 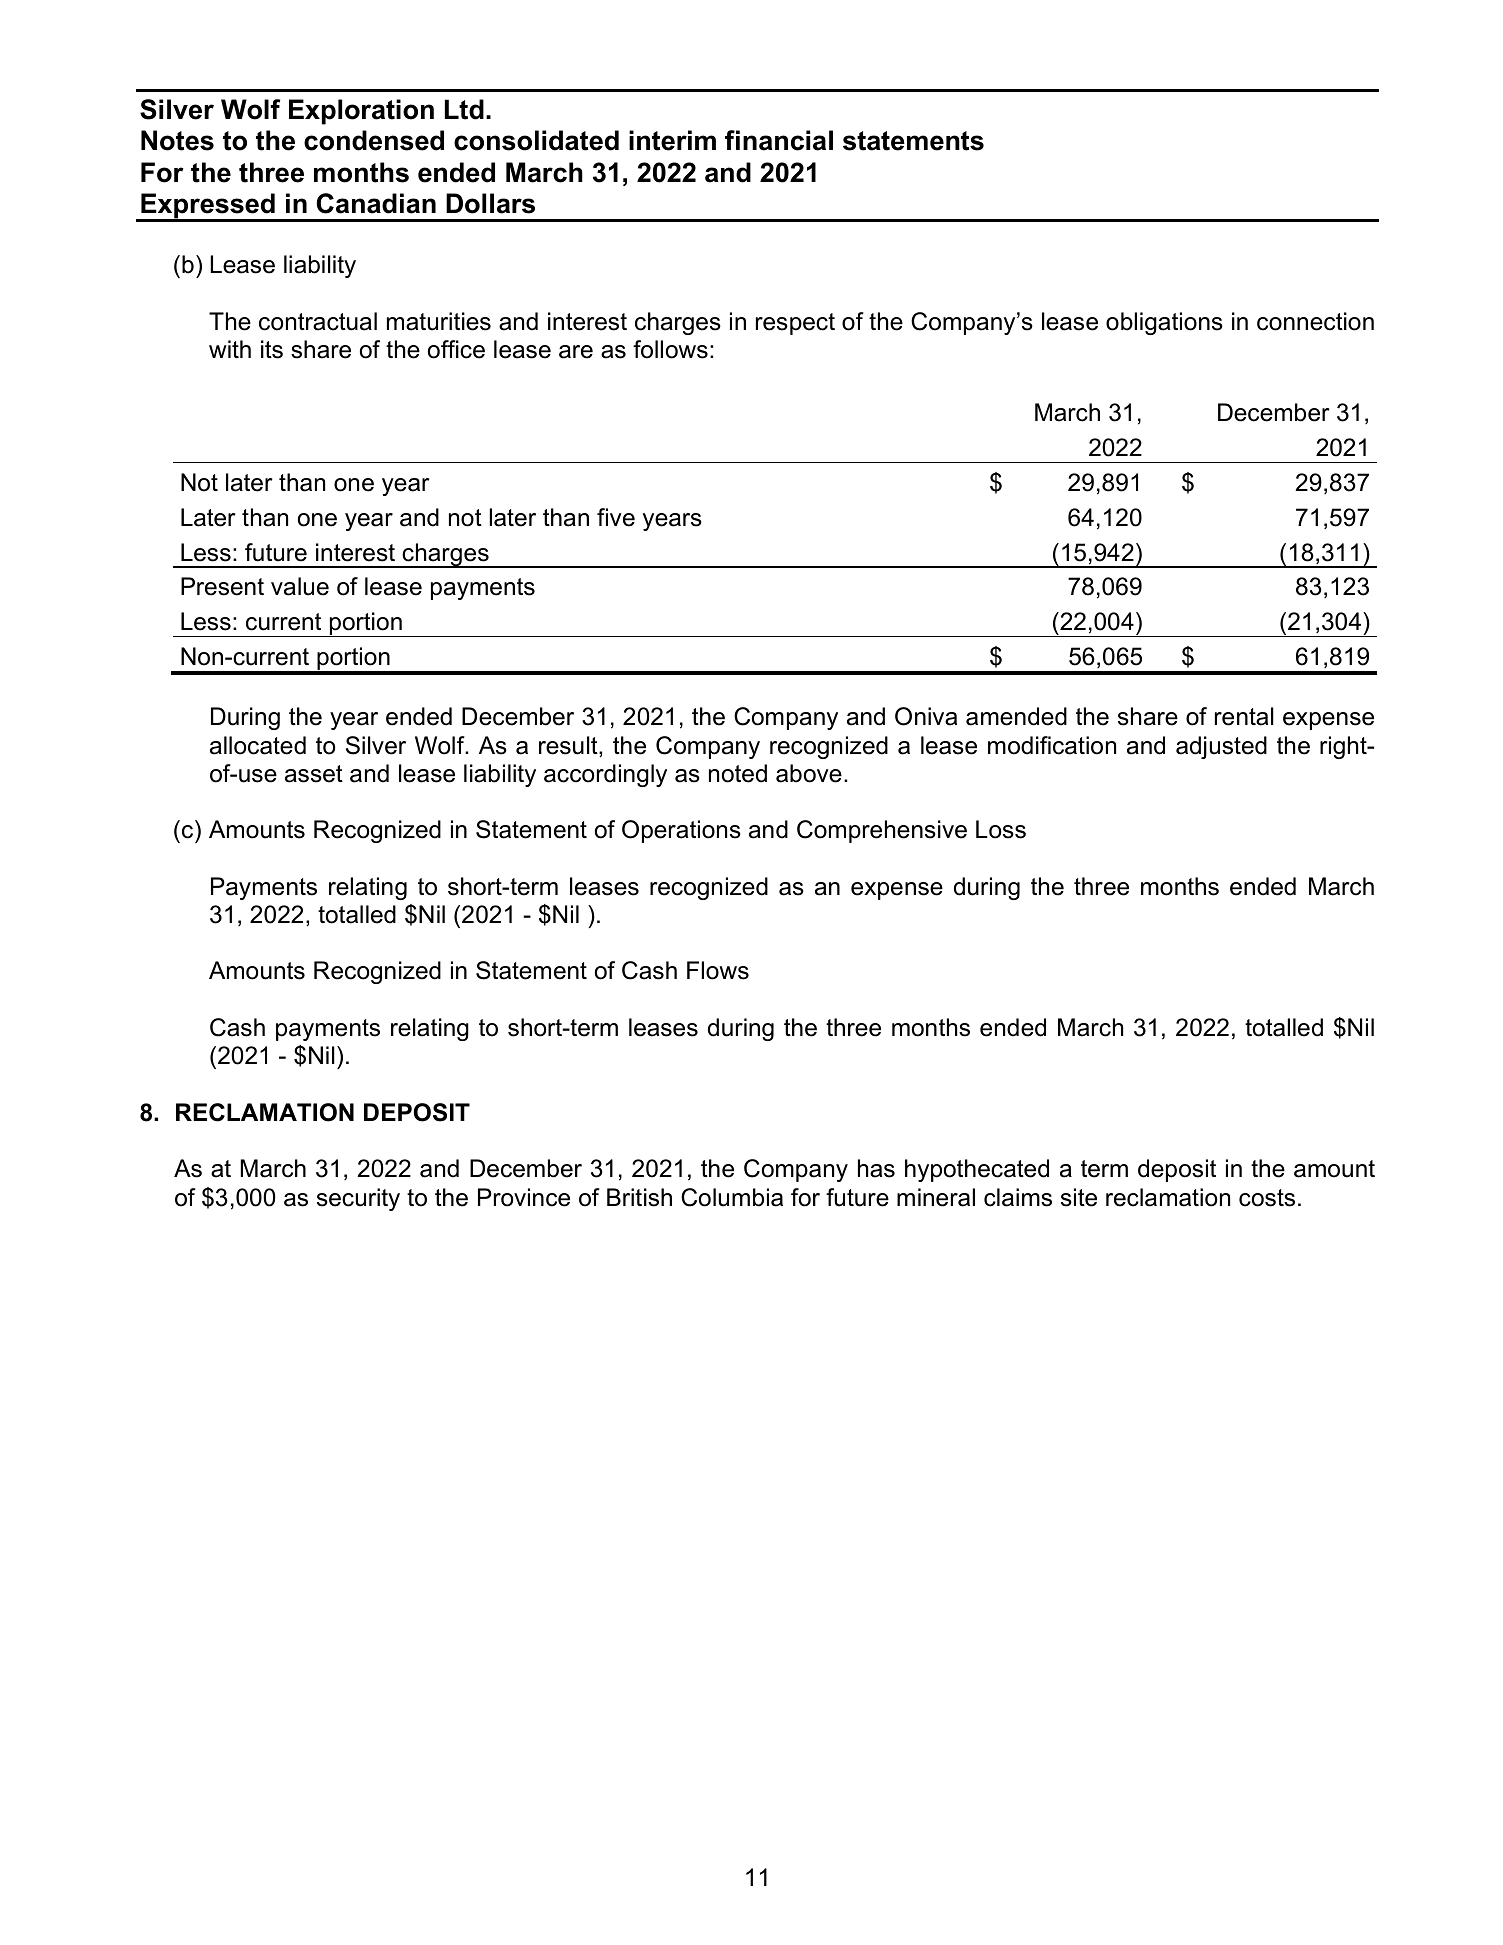 I want to click on connection, so click(x=1315, y=321).
